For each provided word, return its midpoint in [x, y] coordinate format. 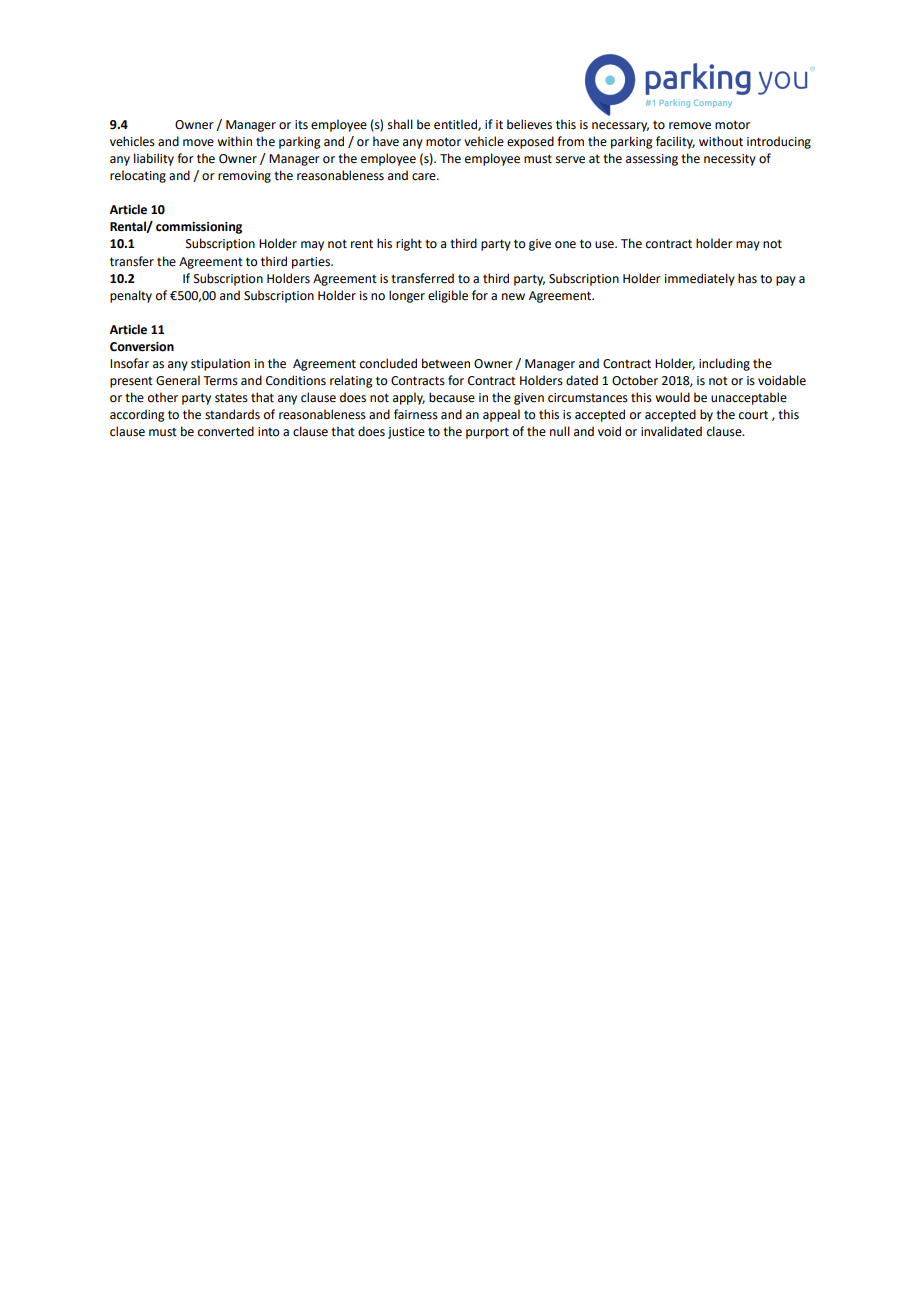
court [753, 415]
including [724, 364]
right [409, 244]
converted [226, 431]
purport [487, 433]
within [234, 141]
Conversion [142, 347]
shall [400, 124]
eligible [448, 296]
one [565, 245]
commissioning [199, 228]
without [721, 141]
